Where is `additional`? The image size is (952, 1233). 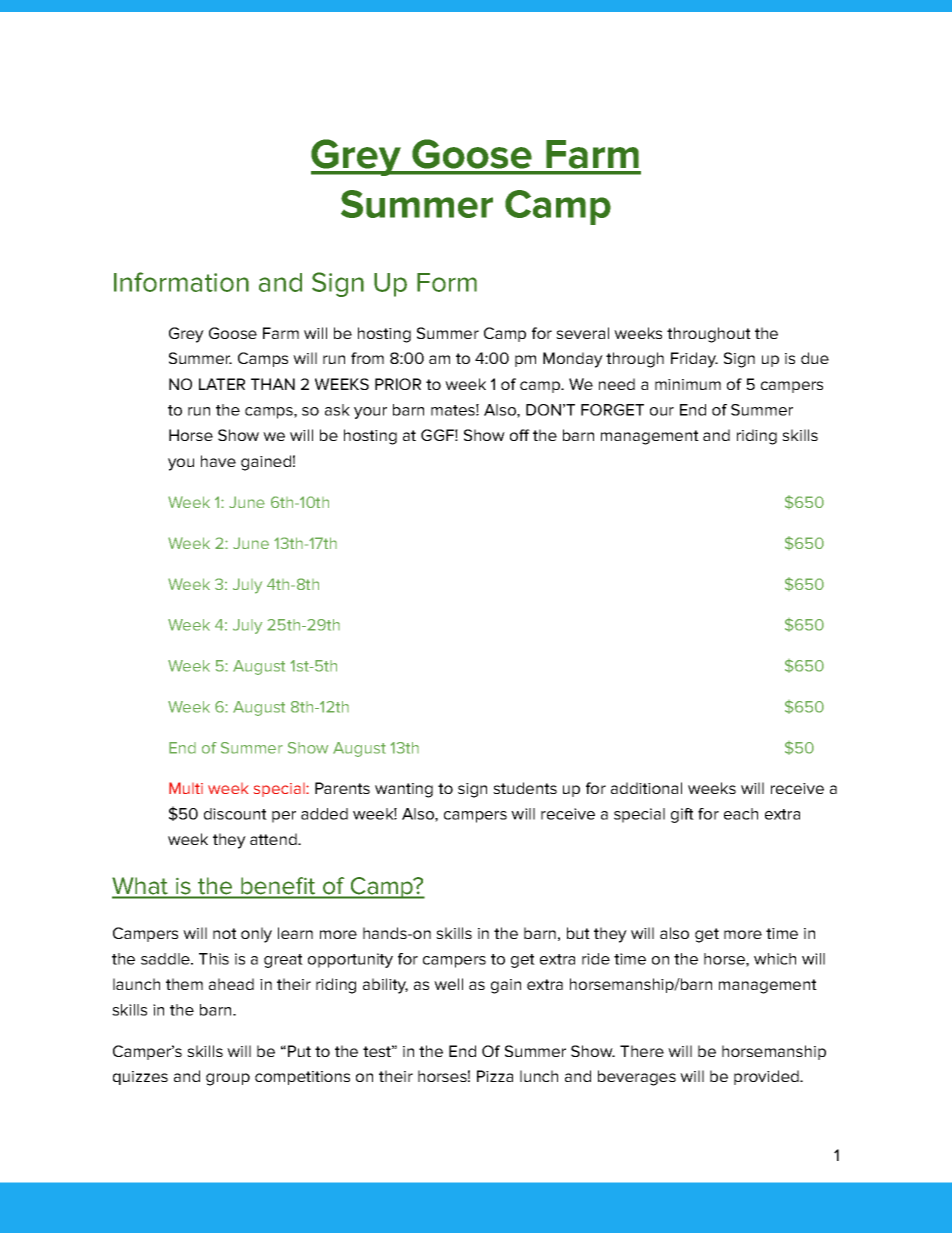 additional is located at coordinates (646, 788).
